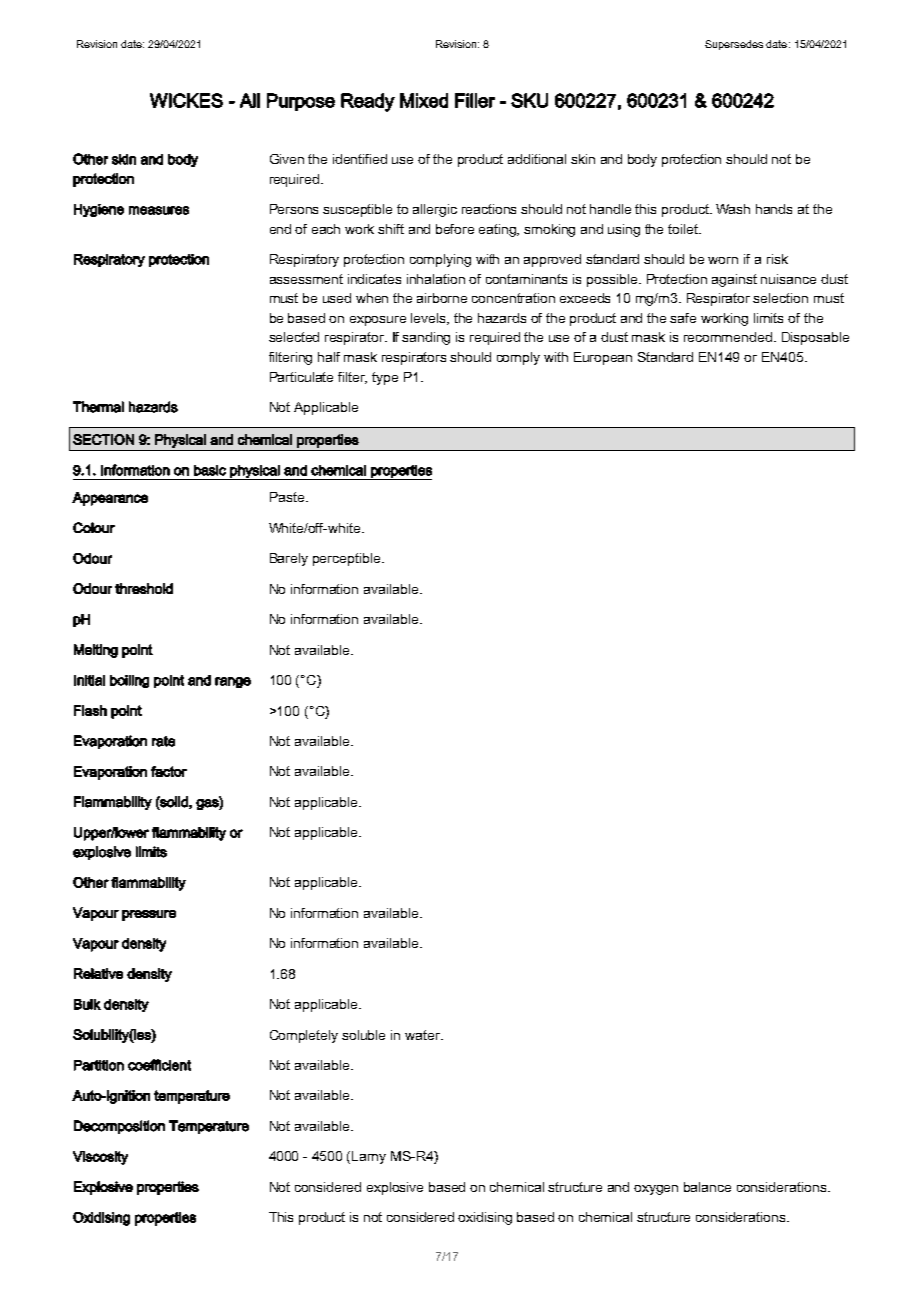  What do you see at coordinates (603, 358) in the page?
I see `European` at bounding box center [603, 358].
